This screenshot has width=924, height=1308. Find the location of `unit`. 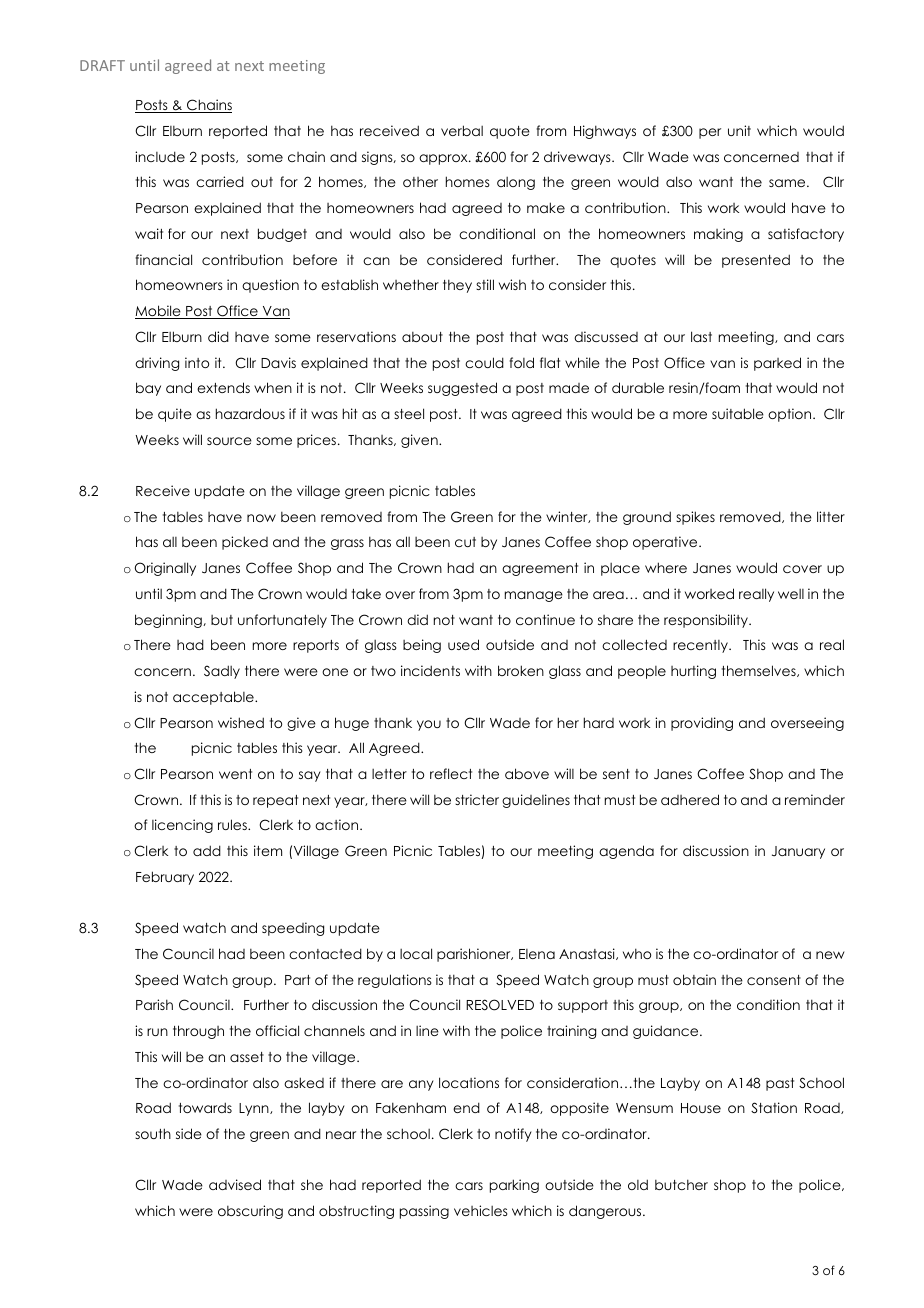

unit is located at coordinates (739, 130).
